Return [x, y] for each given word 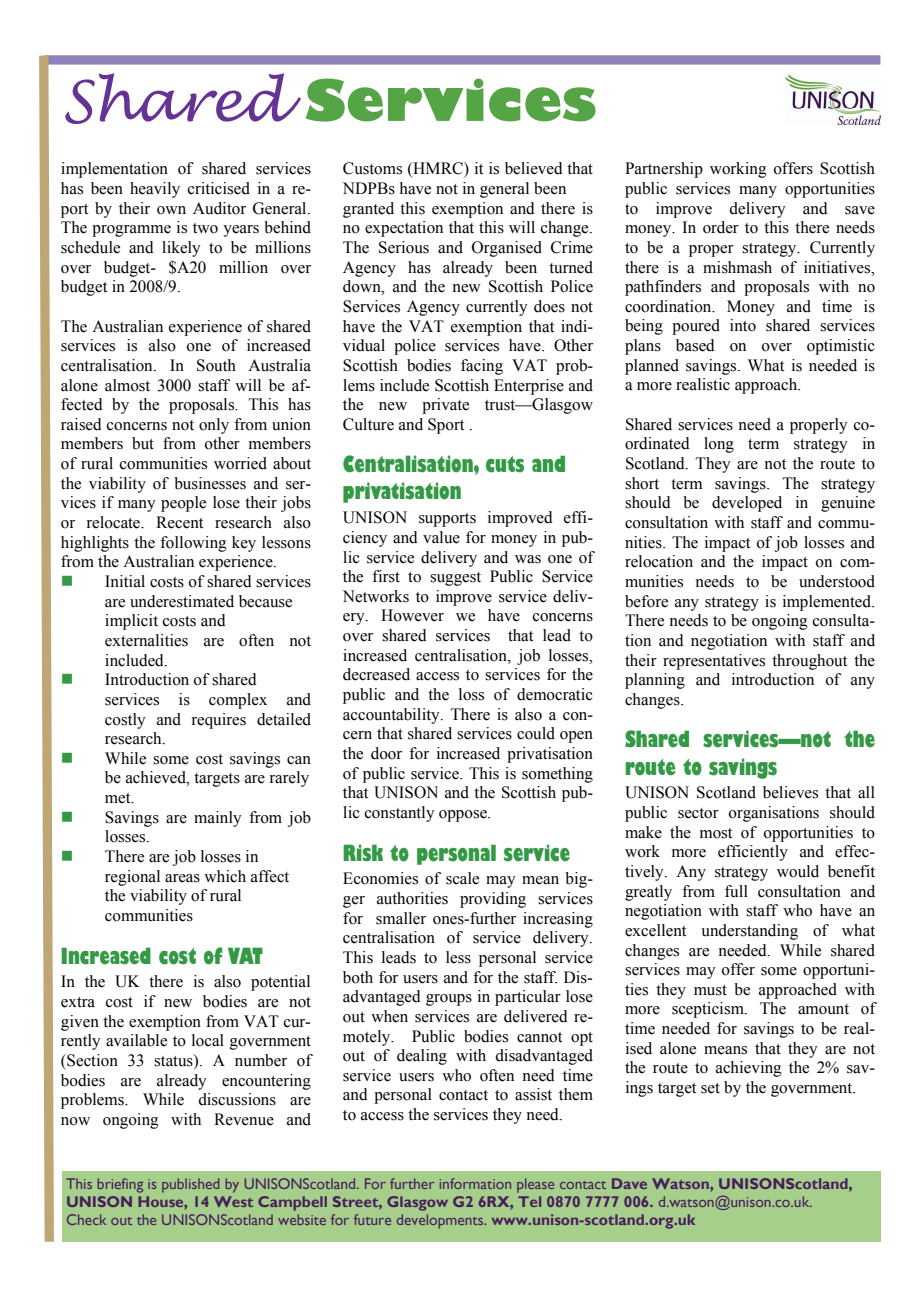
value [441, 537]
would [798, 871]
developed [747, 504]
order [721, 227]
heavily [155, 190]
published [190, 1185]
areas [182, 878]
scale [462, 878]
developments [441, 1221]
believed [534, 168]
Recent [179, 522]
